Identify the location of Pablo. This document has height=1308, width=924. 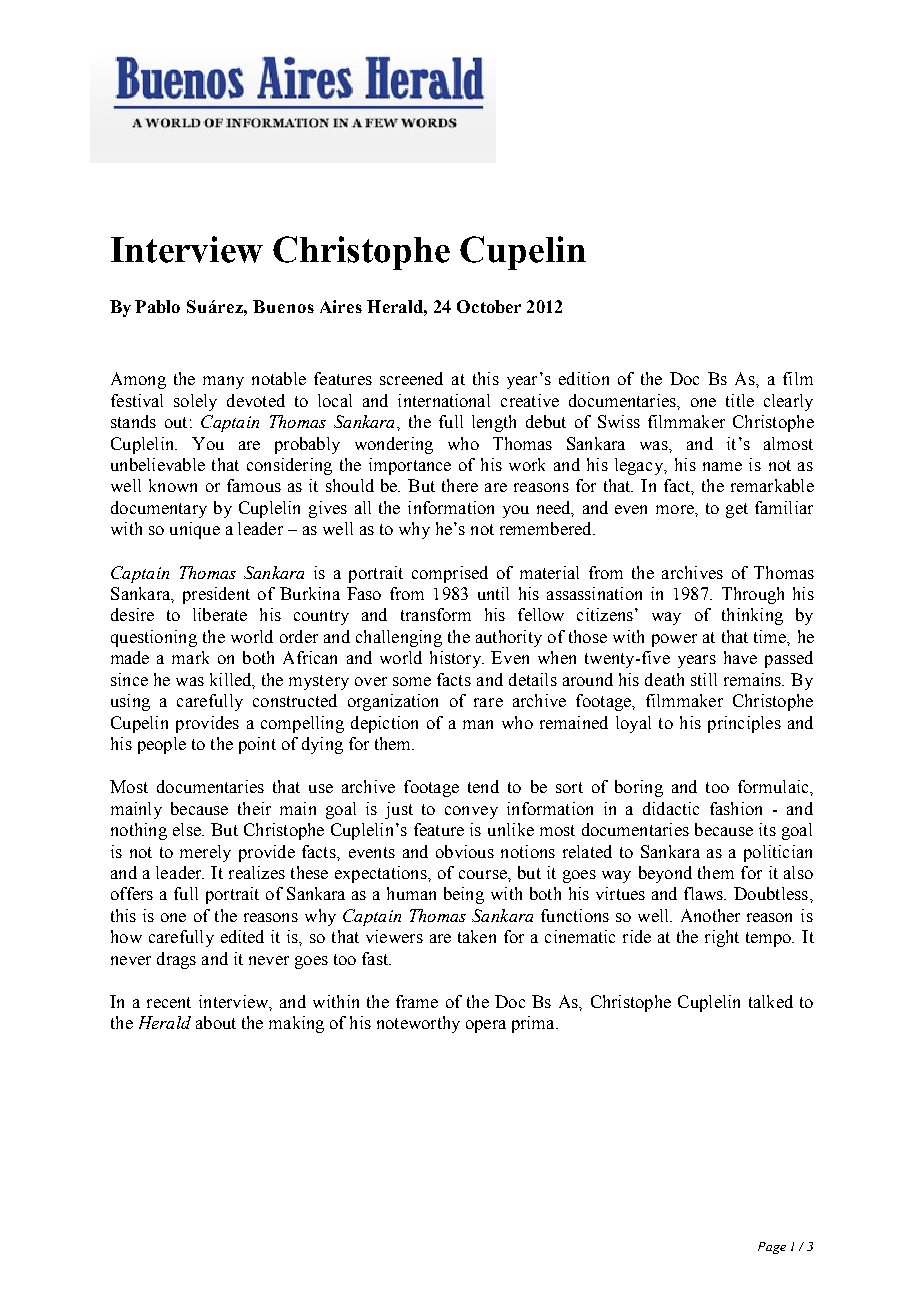
(157, 306).
